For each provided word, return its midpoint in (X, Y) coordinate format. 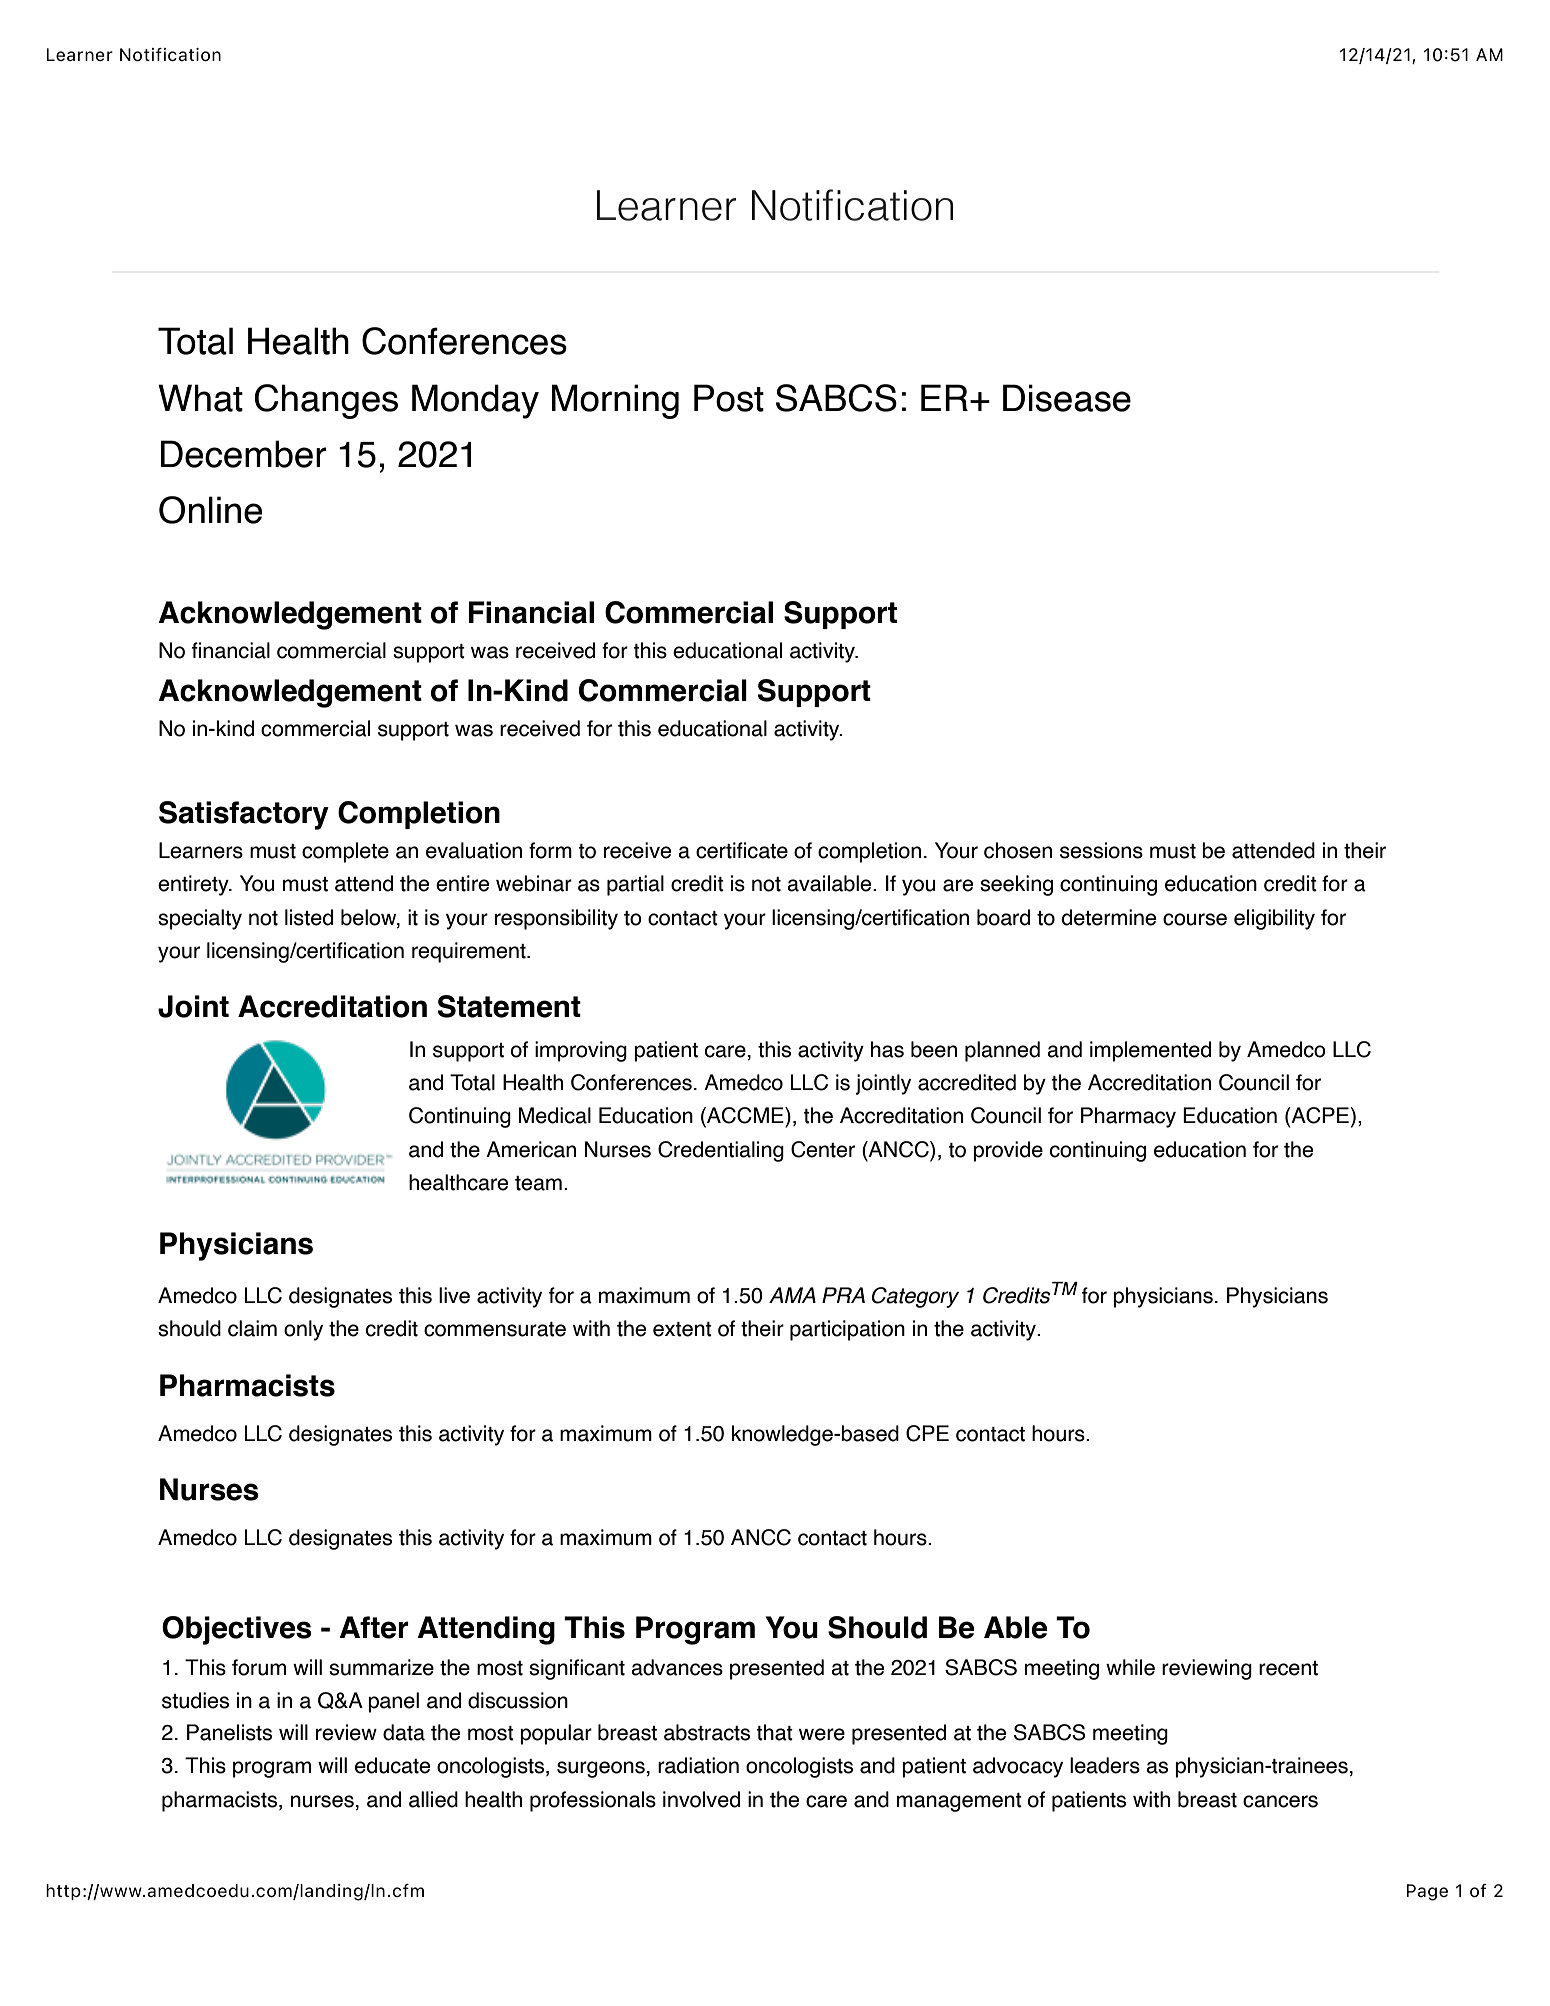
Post (729, 398)
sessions (1101, 850)
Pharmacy (1128, 1117)
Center (823, 1149)
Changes (326, 401)
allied (433, 1799)
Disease (1067, 398)
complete (345, 852)
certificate (742, 850)
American (531, 1149)
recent (1288, 1668)
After (374, 1627)
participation (847, 1330)
